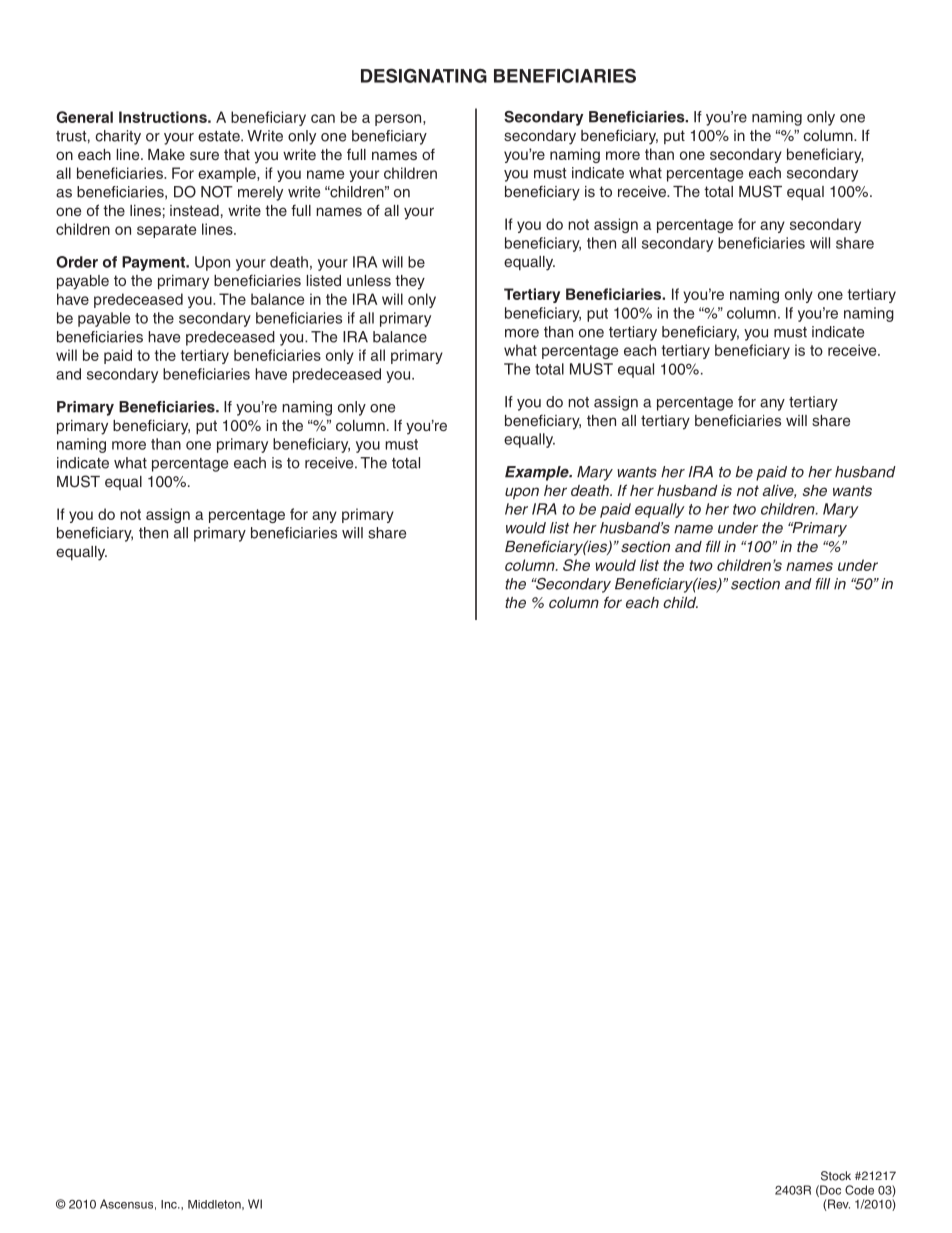 The height and width of the image is (1233, 952). I want to click on Code, so click(859, 1190).
